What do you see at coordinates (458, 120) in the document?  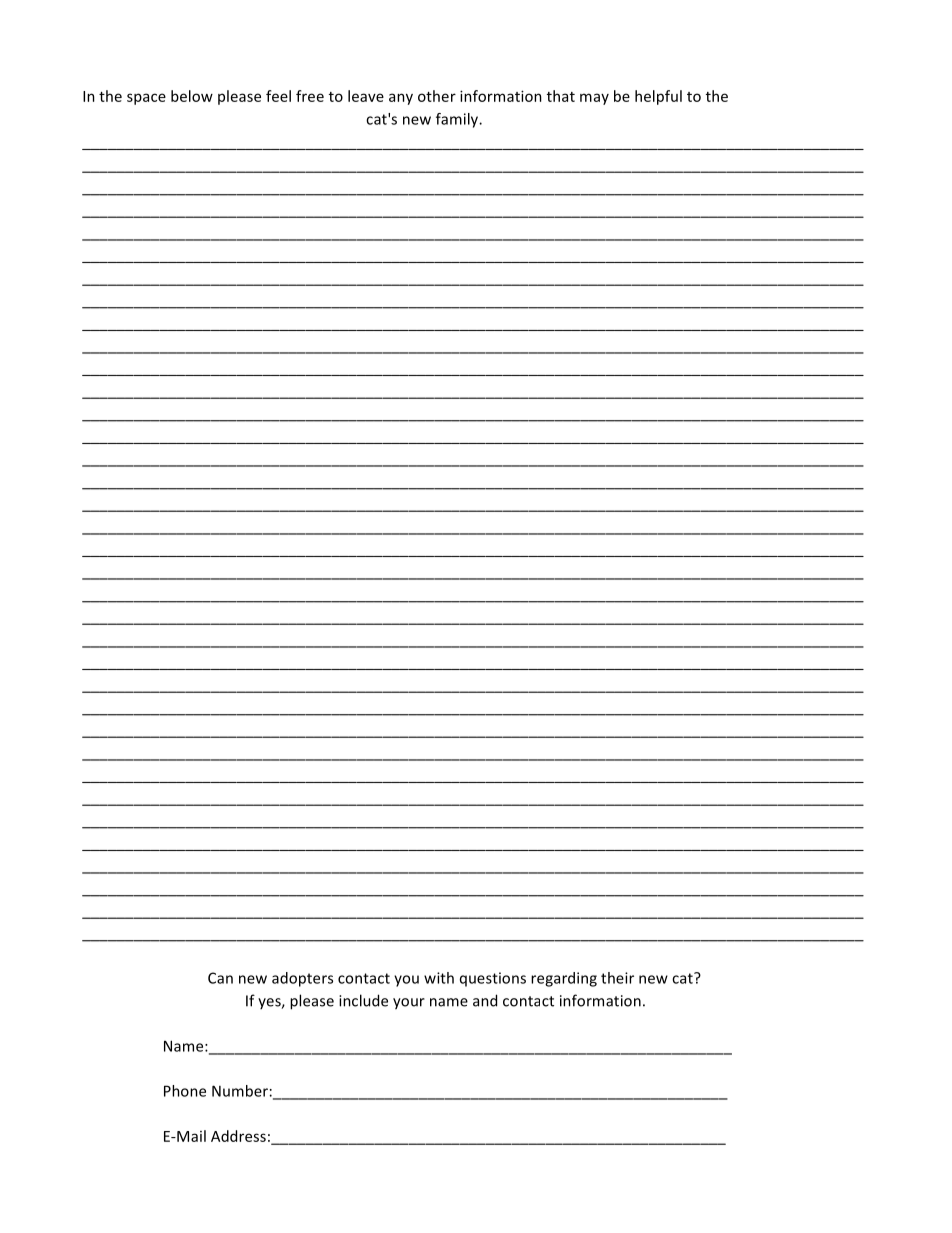 I see `family` at bounding box center [458, 120].
